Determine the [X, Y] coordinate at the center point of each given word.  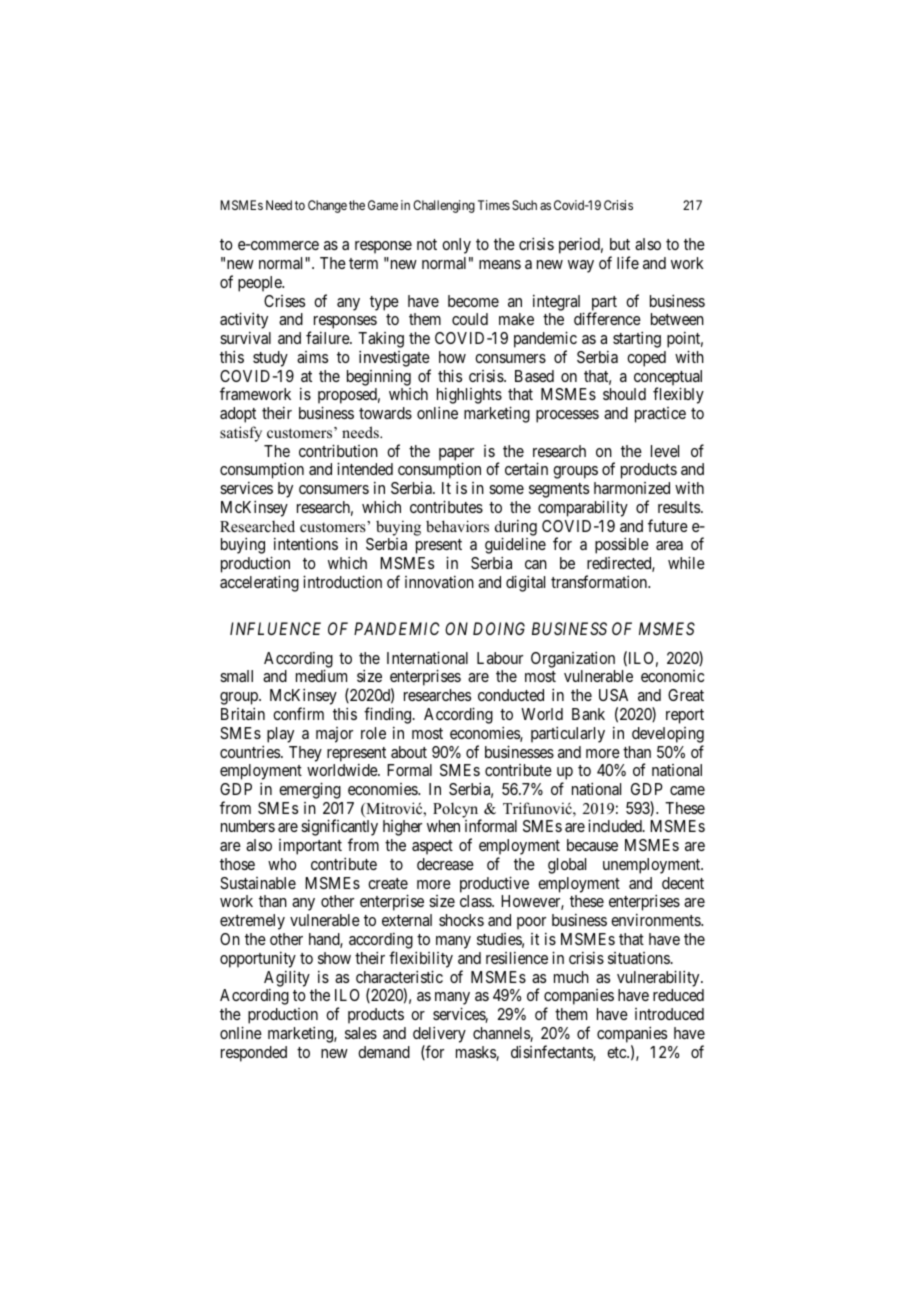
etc [617, 1052]
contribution [338, 450]
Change [327, 206]
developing [668, 735]
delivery [439, 1034]
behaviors [457, 526]
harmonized [632, 488]
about [409, 752]
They [305, 754]
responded [254, 1054]
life [628, 262]
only [456, 246]
